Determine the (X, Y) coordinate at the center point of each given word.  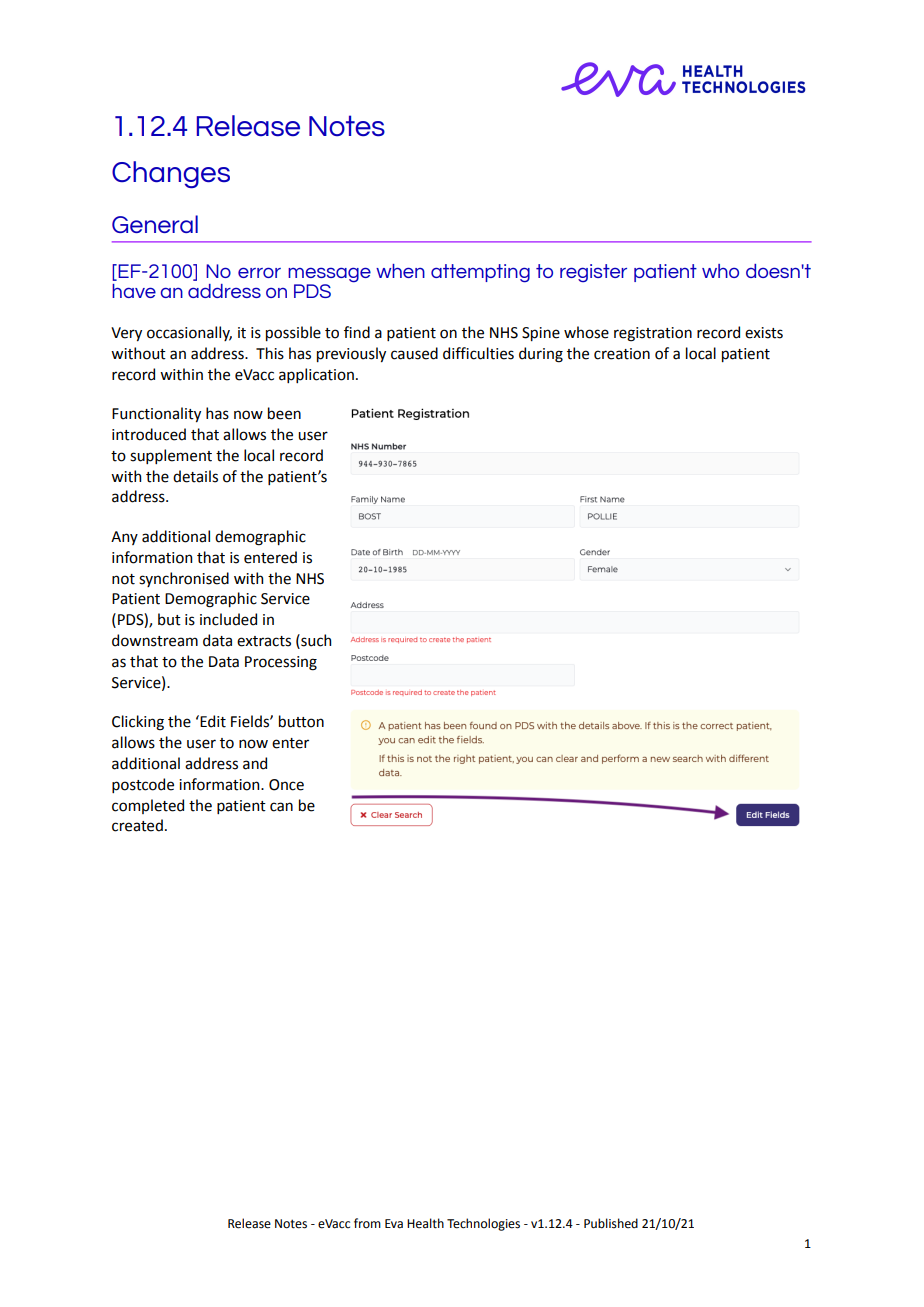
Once (286, 785)
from (367, 1223)
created (137, 825)
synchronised (184, 579)
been (284, 413)
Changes (171, 174)
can (281, 807)
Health (425, 1223)
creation (622, 354)
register (593, 273)
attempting (480, 273)
